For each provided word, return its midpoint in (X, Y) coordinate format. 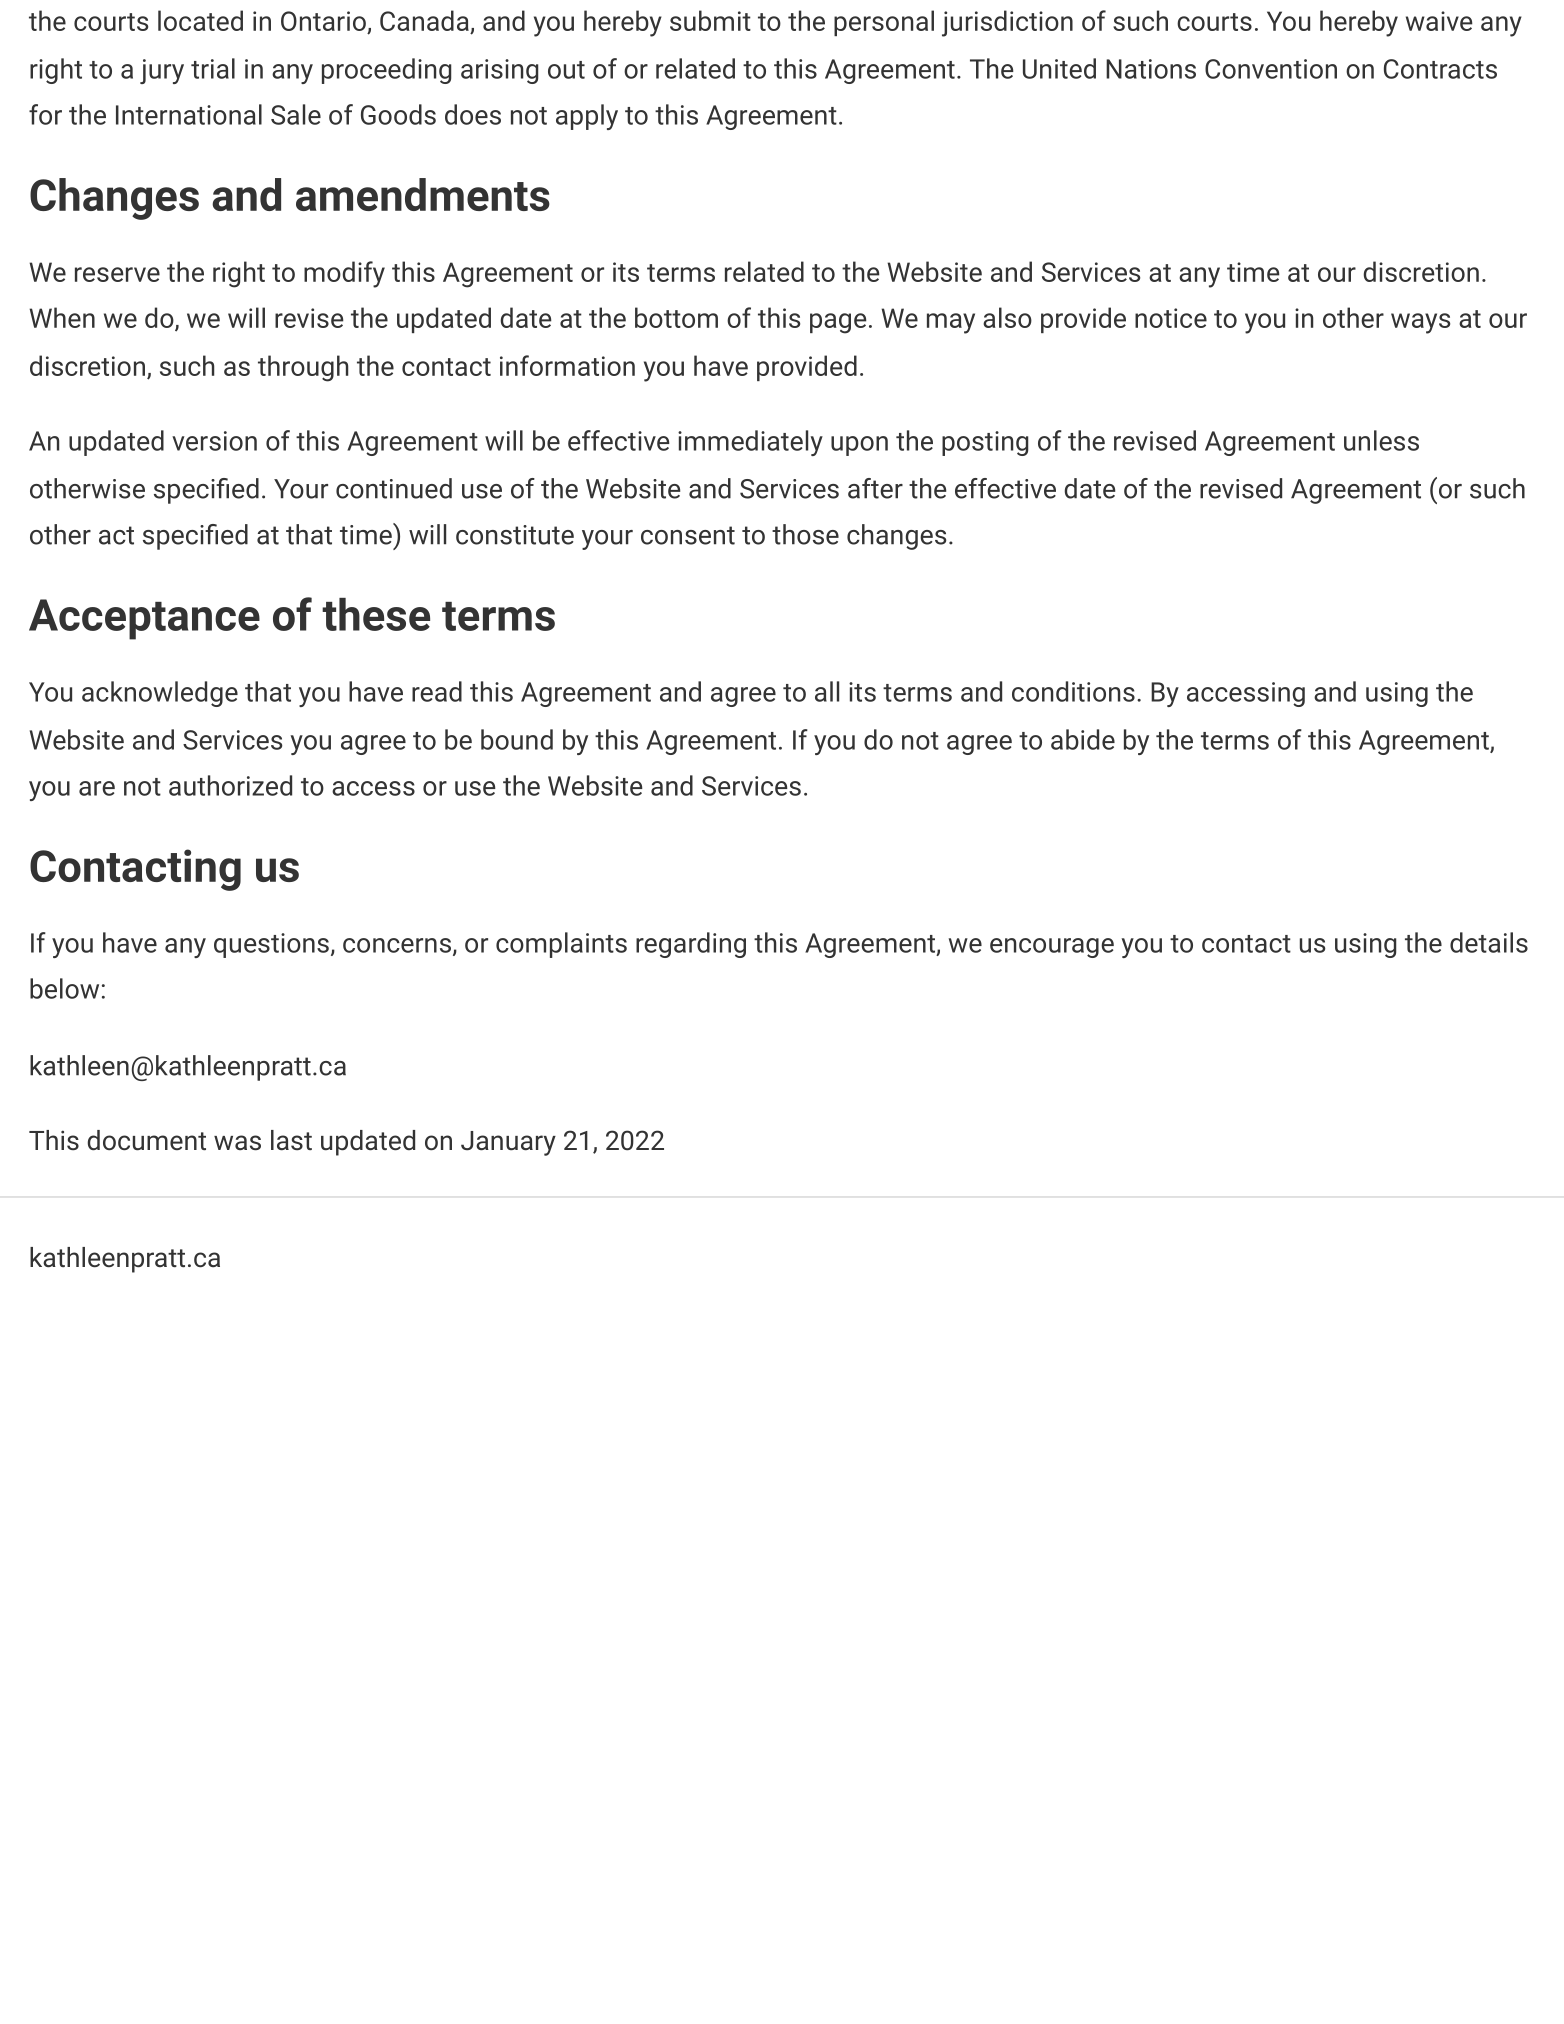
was (237, 1143)
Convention (1271, 69)
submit (710, 20)
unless (1381, 440)
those (805, 534)
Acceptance (144, 619)
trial (213, 68)
